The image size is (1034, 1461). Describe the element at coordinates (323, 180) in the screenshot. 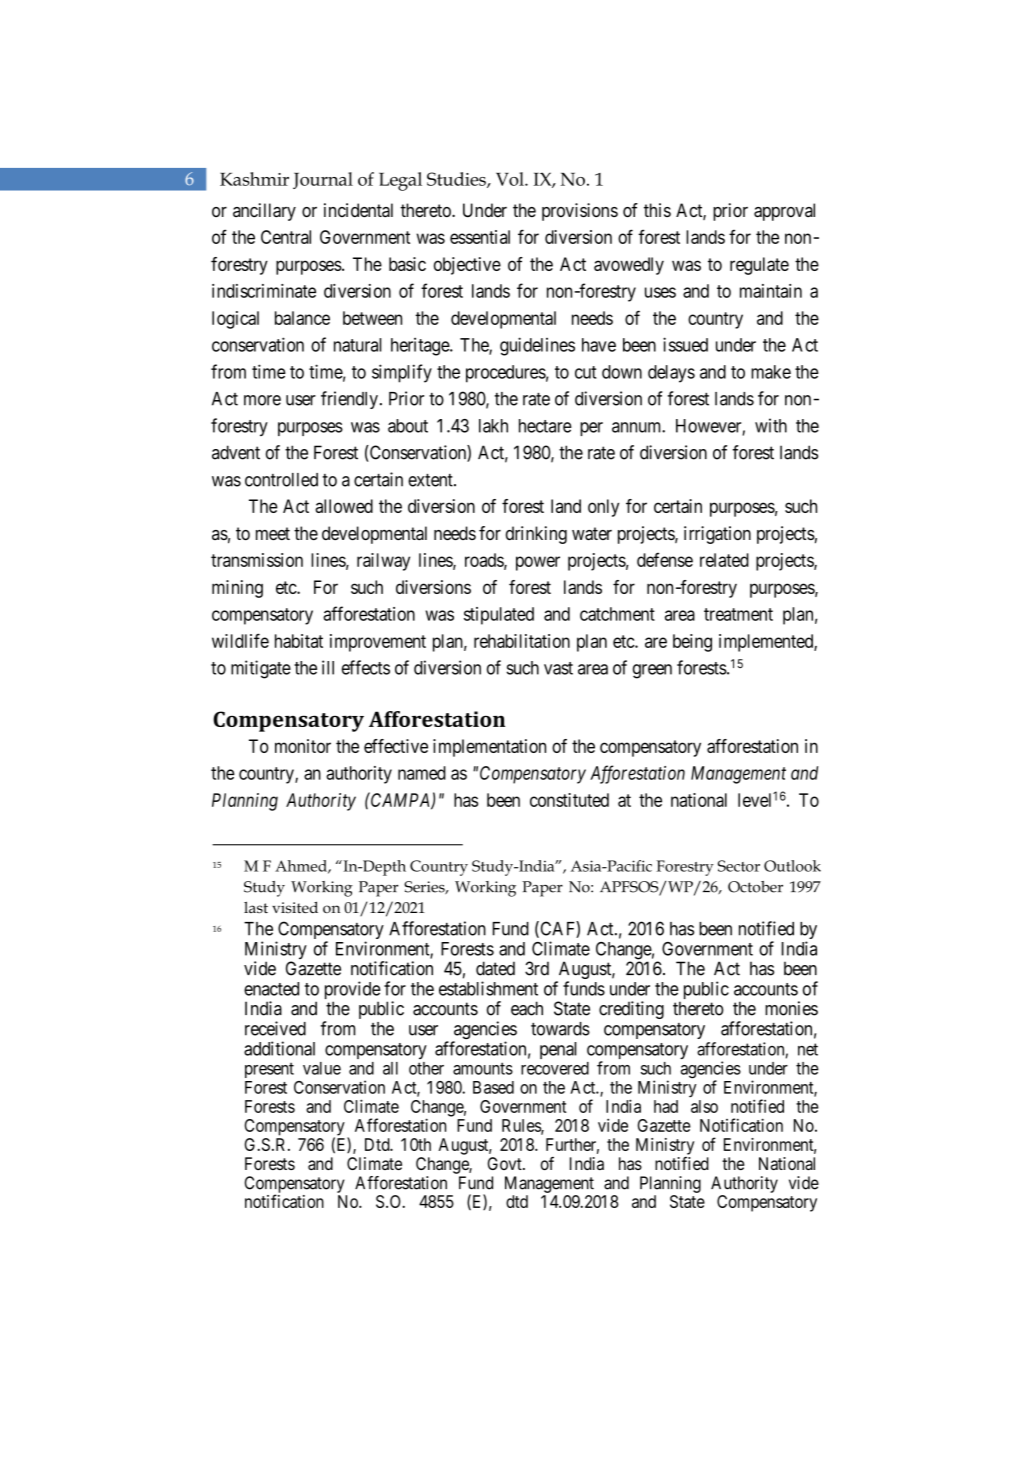

I see `Journal` at that location.
